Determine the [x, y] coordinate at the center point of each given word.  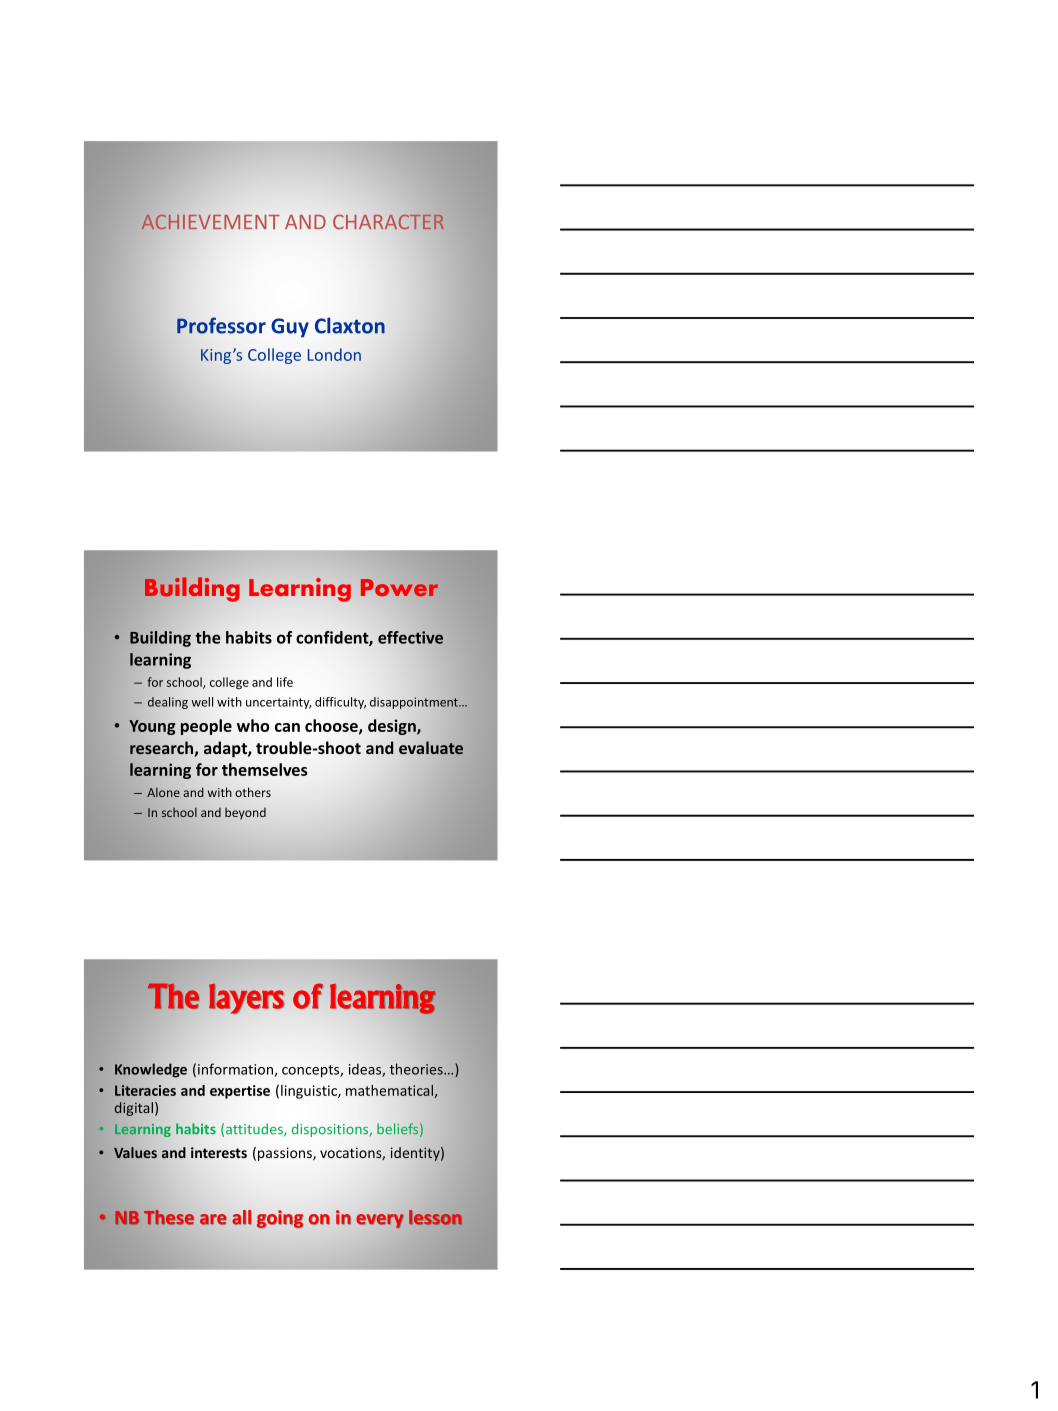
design [393, 727]
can [287, 727]
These [169, 1217]
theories [417, 1069]
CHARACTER [388, 221]
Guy [290, 328]
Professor [221, 325]
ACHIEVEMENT [210, 222]
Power [399, 587]
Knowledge [151, 1070]
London [334, 354]
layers [246, 998]
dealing [168, 703]
